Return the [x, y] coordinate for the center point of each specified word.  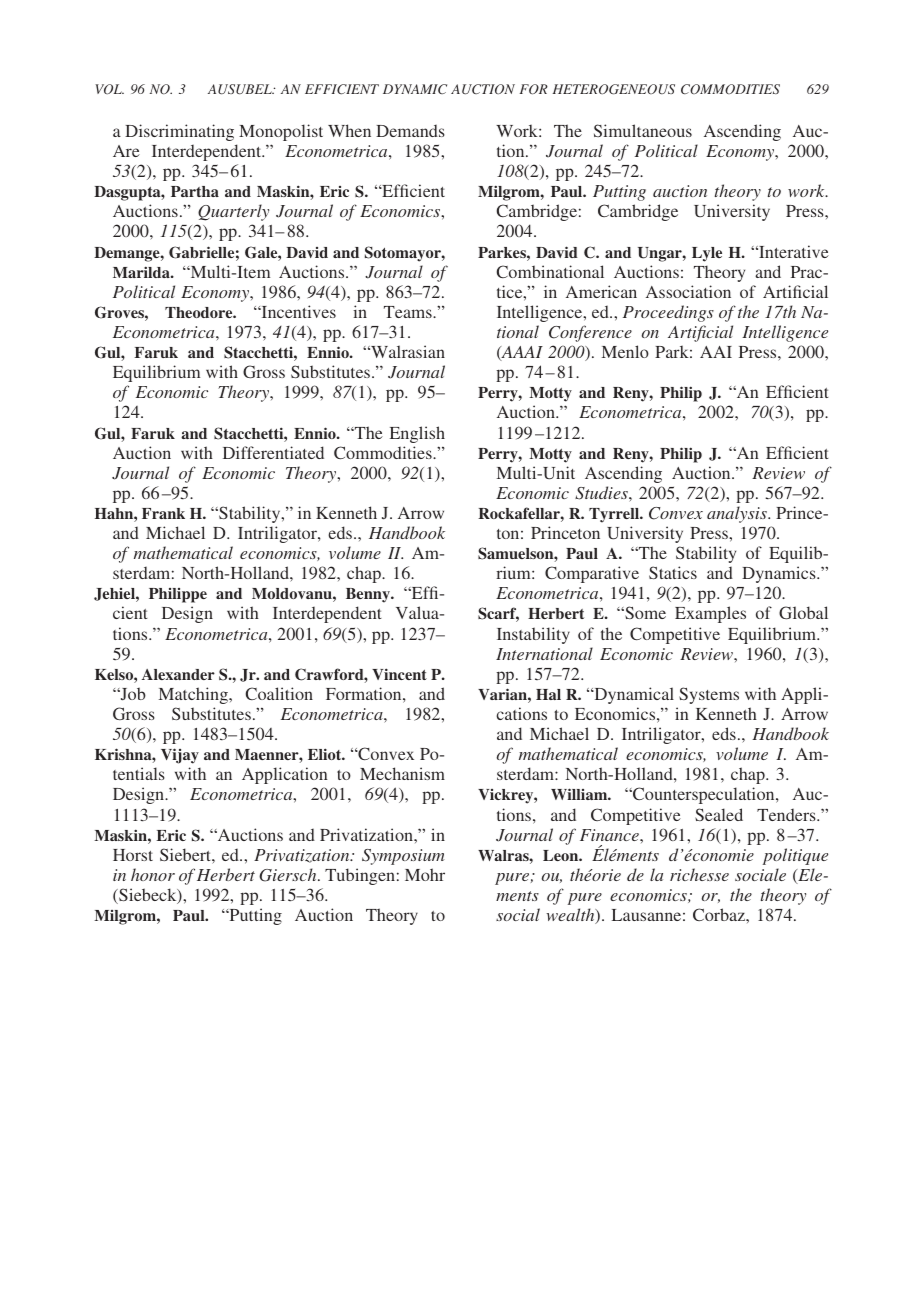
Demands [410, 131]
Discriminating [179, 132]
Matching [194, 695]
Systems [709, 695]
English [417, 434]
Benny [369, 595]
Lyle [707, 254]
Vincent [399, 674]
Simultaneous [643, 130]
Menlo [625, 351]
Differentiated [273, 452]
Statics [673, 572]
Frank [163, 513]
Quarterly [233, 212]
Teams [409, 312]
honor [153, 874]
